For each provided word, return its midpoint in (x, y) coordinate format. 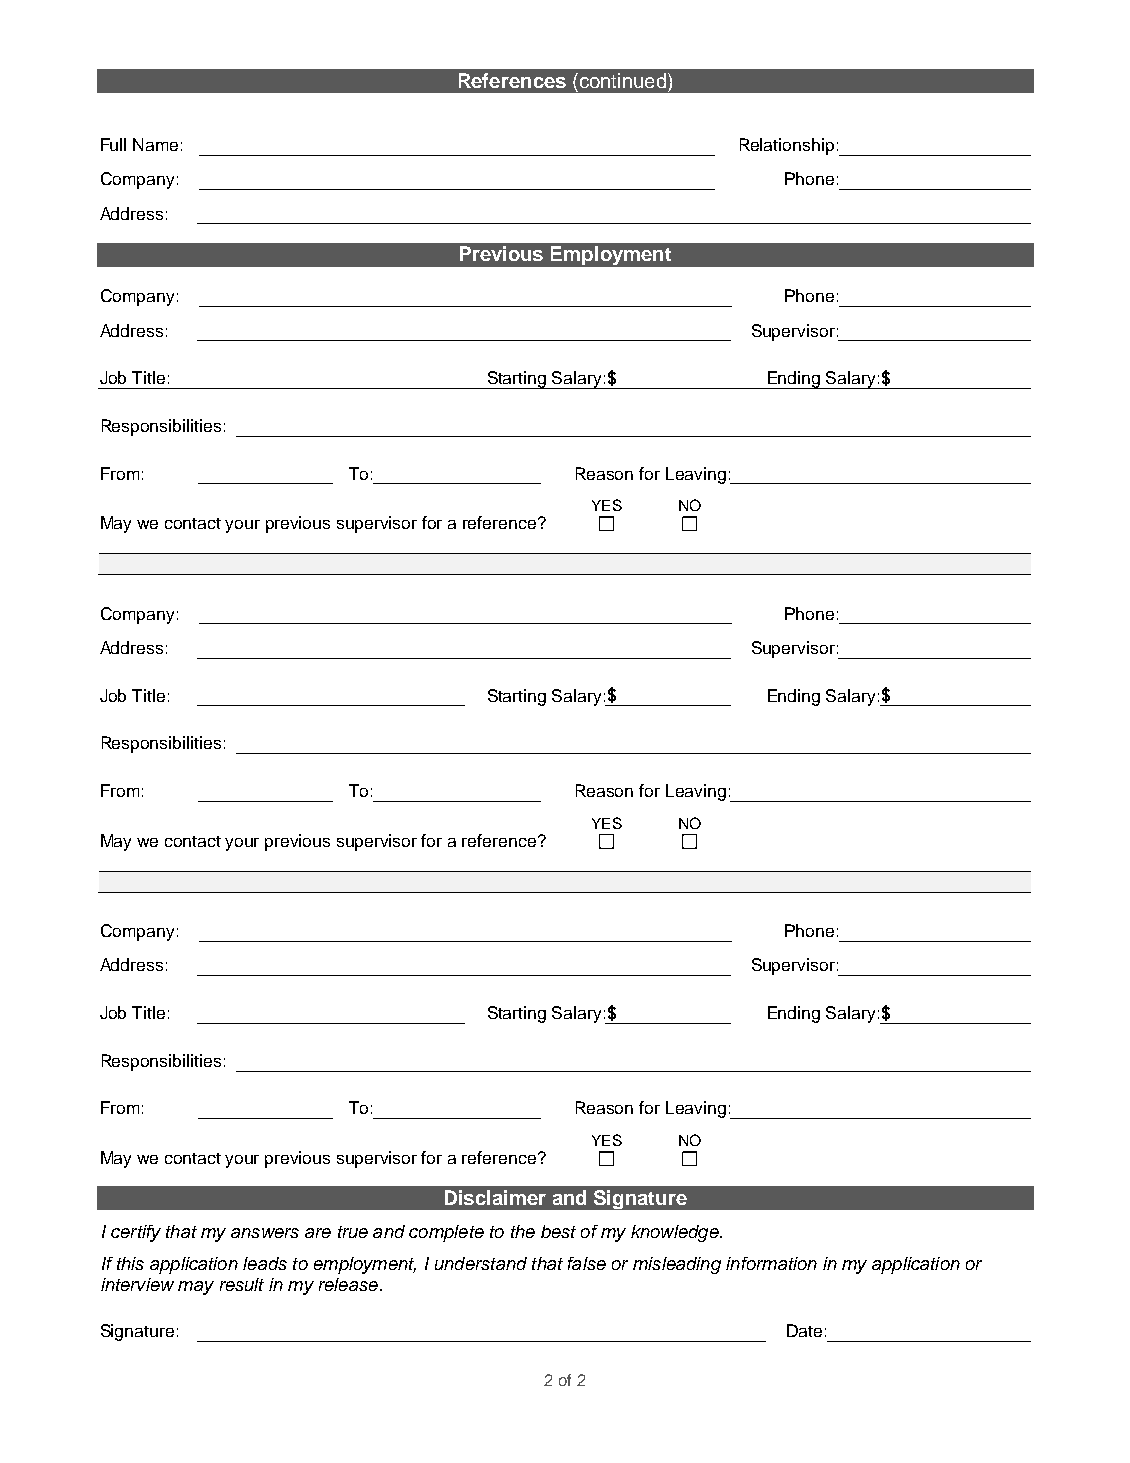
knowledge (676, 1233)
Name (155, 144)
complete (446, 1233)
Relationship (787, 146)
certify (136, 1233)
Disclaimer (495, 1197)
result (242, 1284)
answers (265, 1233)
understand (481, 1263)
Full (113, 144)
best (558, 1231)
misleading (677, 1265)
